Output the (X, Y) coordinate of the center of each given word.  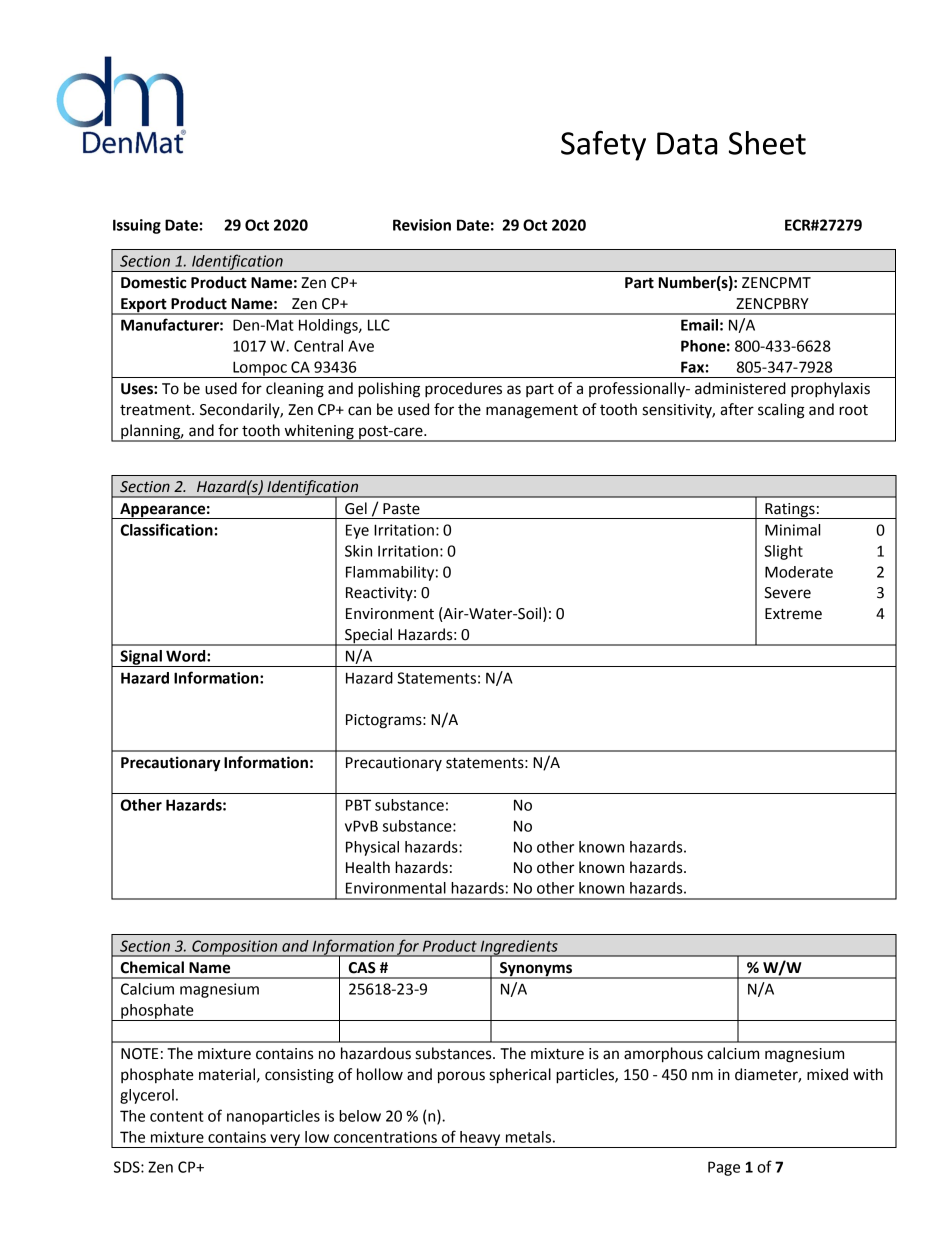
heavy (480, 1139)
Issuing (137, 226)
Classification (167, 529)
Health (368, 867)
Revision (422, 225)
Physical (372, 848)
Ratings (790, 511)
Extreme (793, 614)
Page (724, 1168)
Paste (401, 509)
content (176, 1116)
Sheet (767, 143)
